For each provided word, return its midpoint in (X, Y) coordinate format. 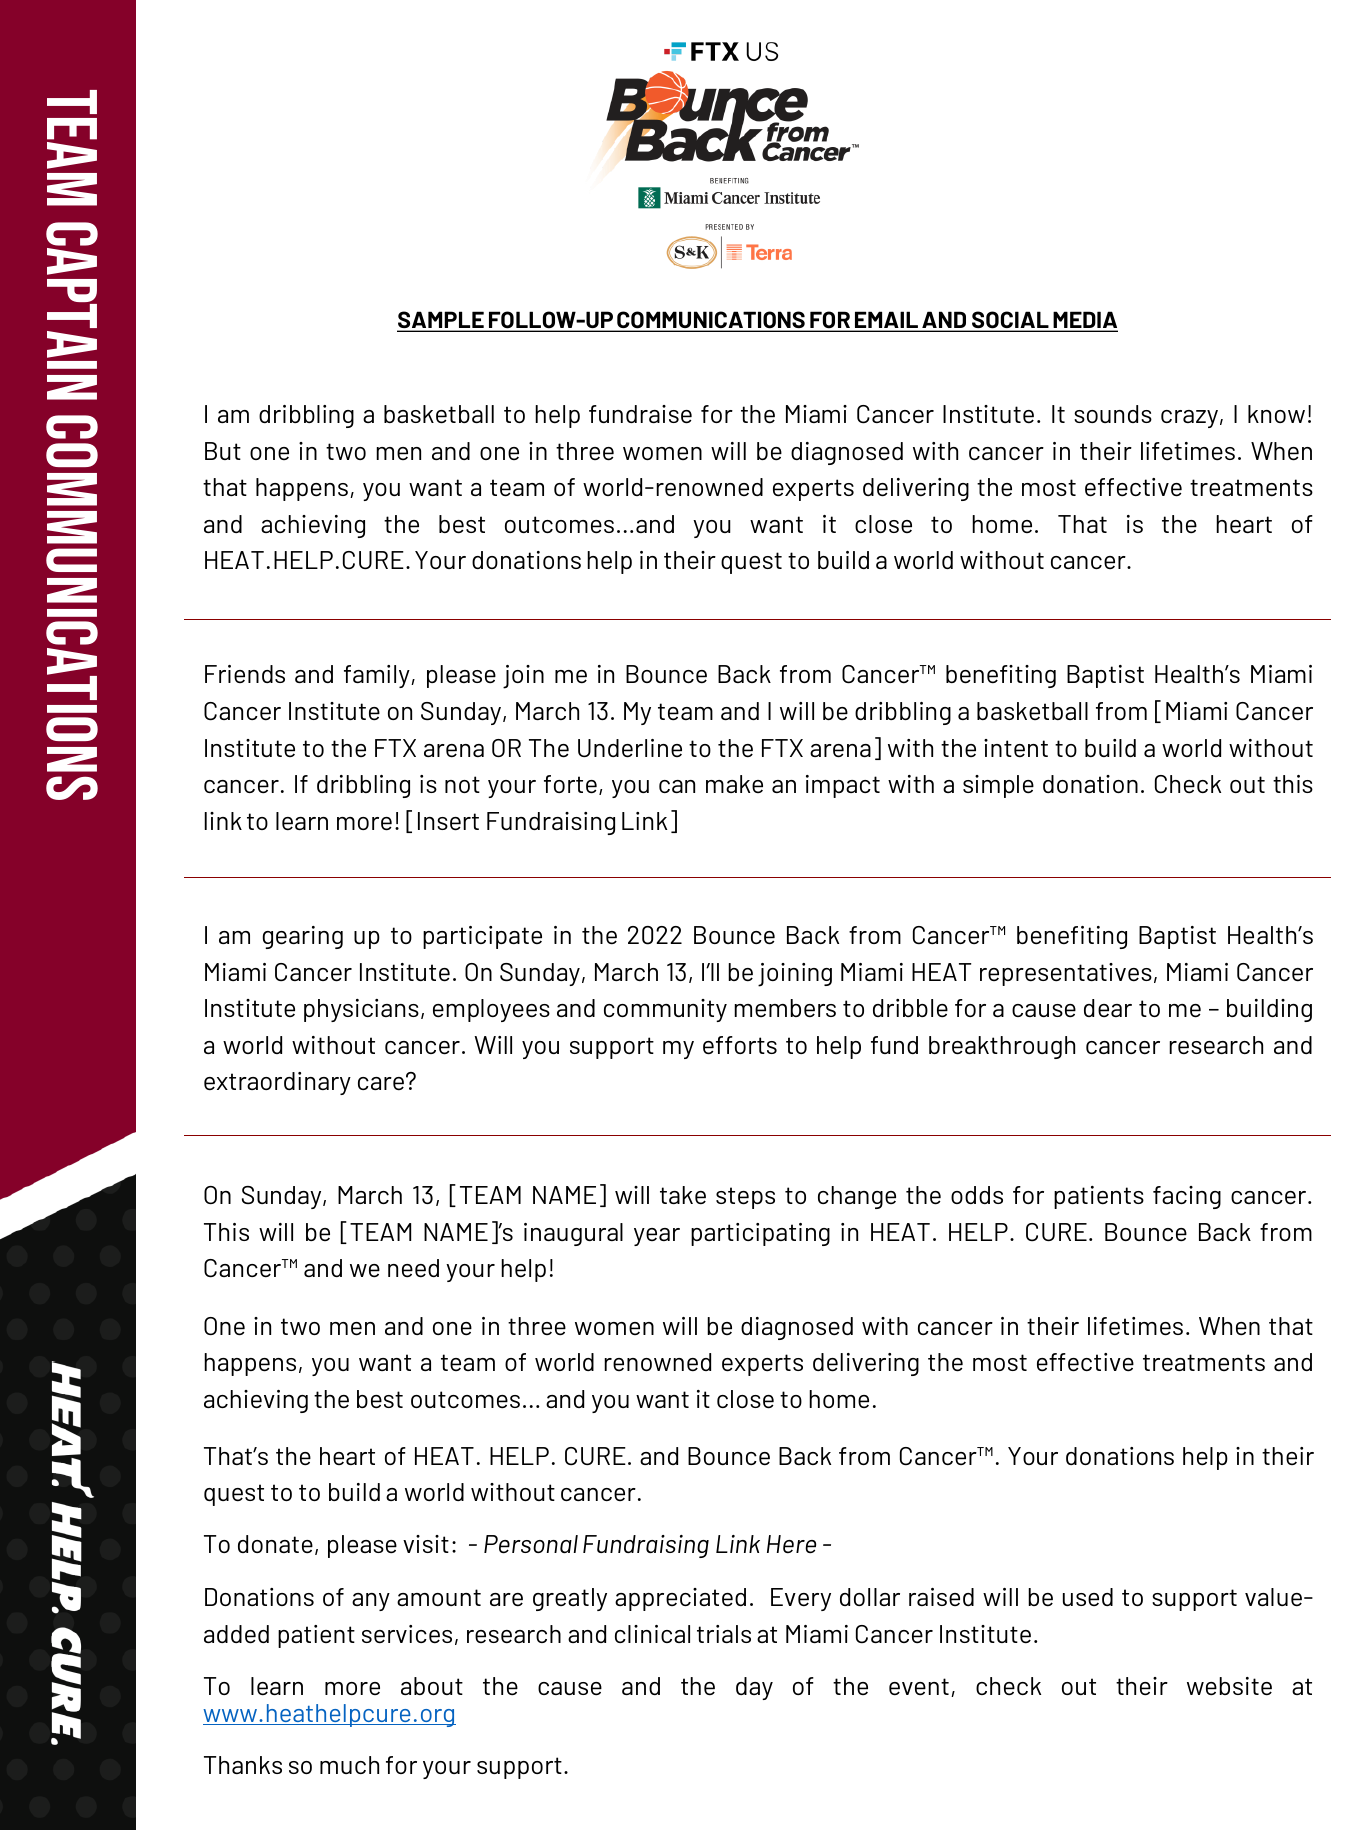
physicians (361, 1010)
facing (1187, 1197)
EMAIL (887, 321)
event (919, 1687)
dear (1108, 1008)
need (413, 1268)
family (378, 676)
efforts (740, 1045)
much (349, 1765)
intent (1016, 748)
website (1229, 1686)
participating (760, 1234)
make (734, 784)
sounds (1113, 414)
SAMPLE (441, 321)
